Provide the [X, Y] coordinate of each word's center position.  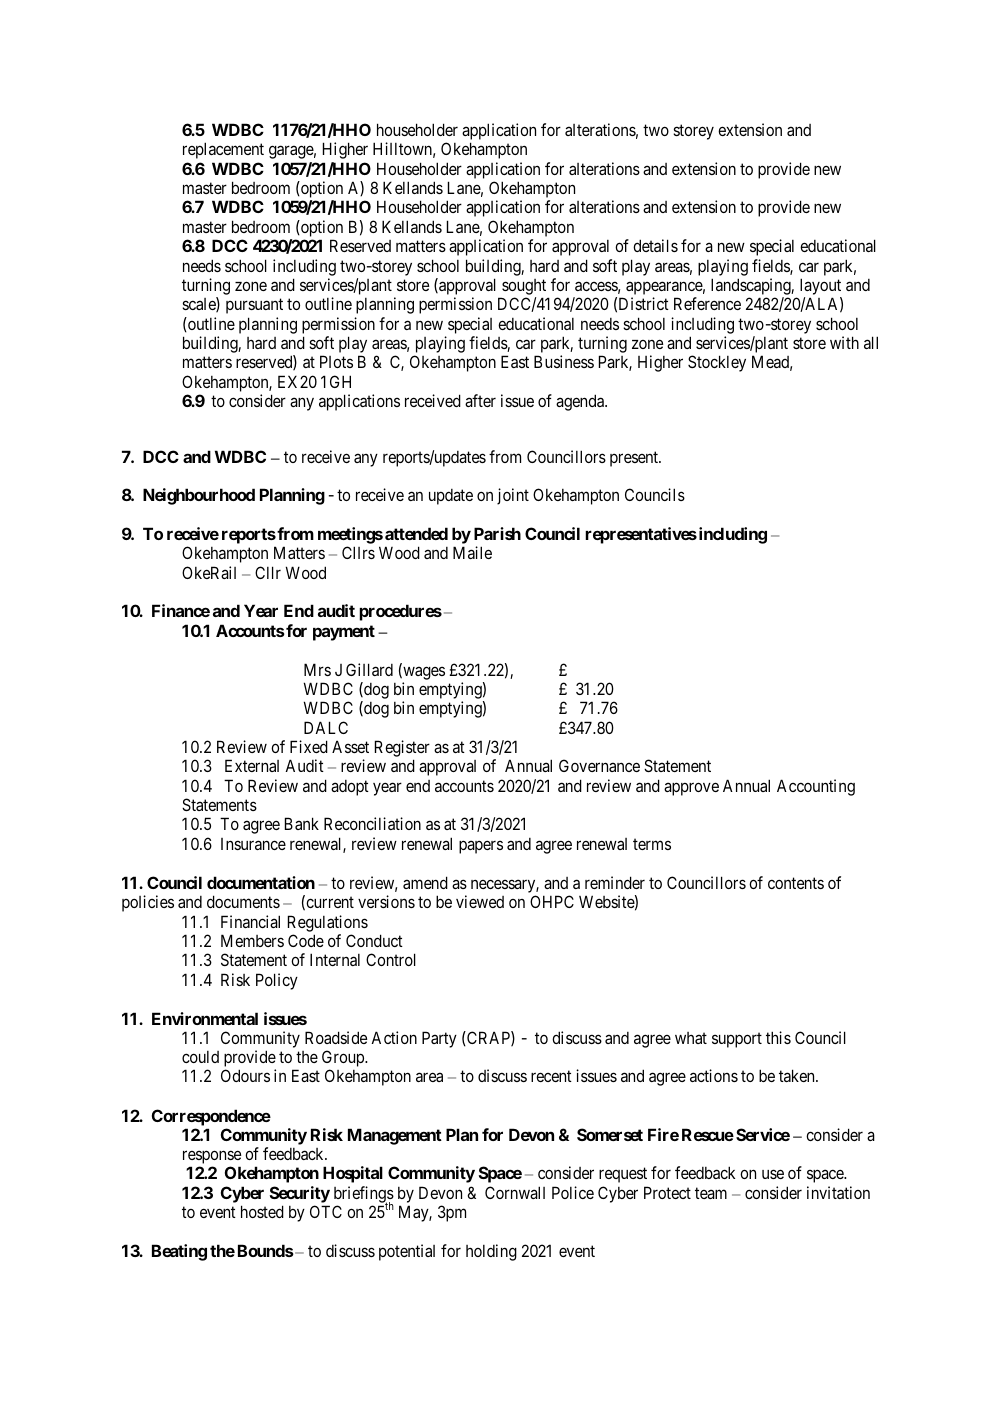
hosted [262, 1211]
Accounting [816, 787]
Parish [497, 533]
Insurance [253, 844]
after [480, 400]
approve [691, 789]
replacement [223, 150]
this [778, 1037]
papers [481, 847]
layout [821, 288]
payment [344, 633]
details [655, 245]
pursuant [254, 306]
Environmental [205, 1018]
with [844, 342]
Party [439, 1039]
